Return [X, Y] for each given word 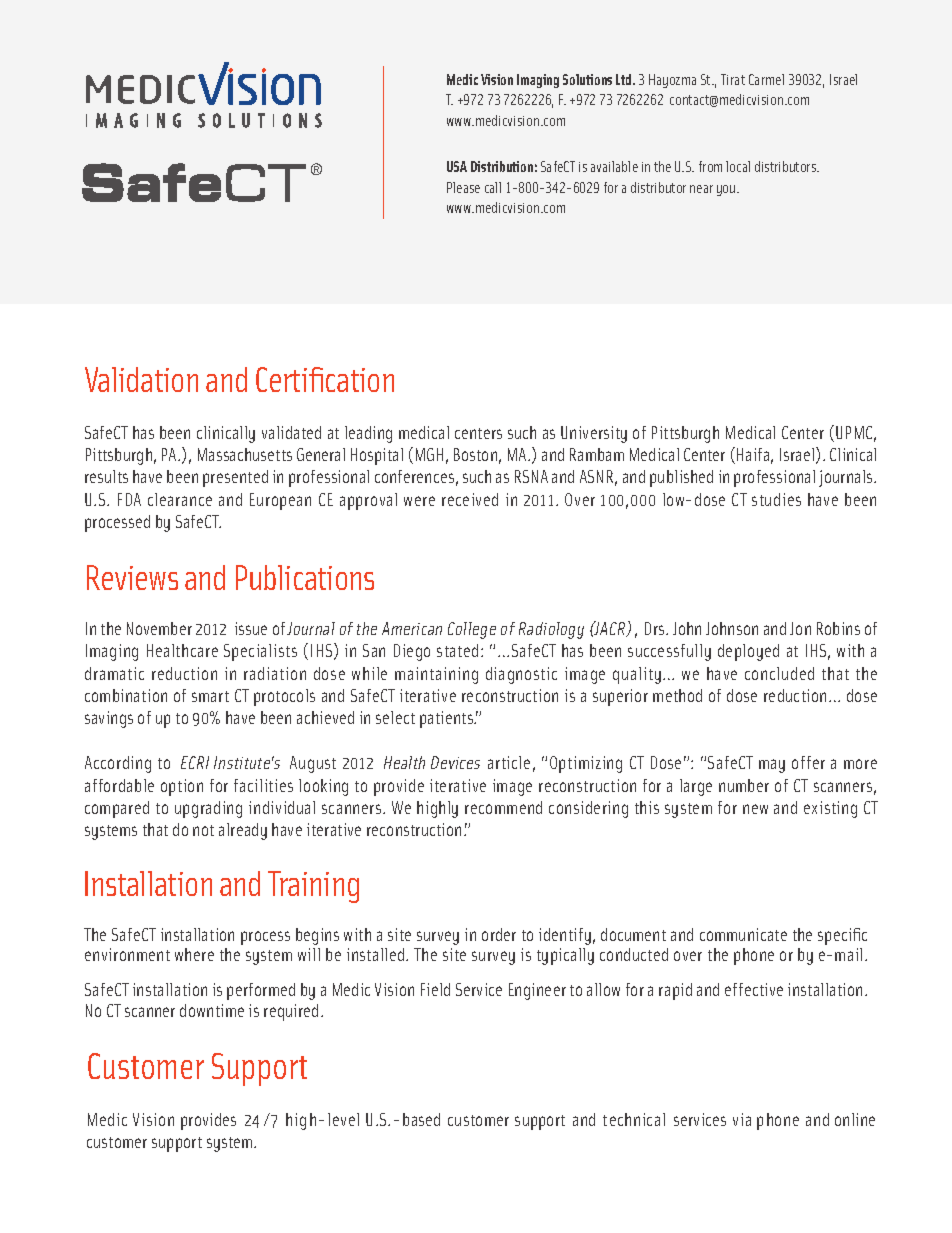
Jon [800, 628]
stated [457, 650]
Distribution [502, 166]
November [159, 628]
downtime [212, 1010]
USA [457, 166]
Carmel [766, 79]
